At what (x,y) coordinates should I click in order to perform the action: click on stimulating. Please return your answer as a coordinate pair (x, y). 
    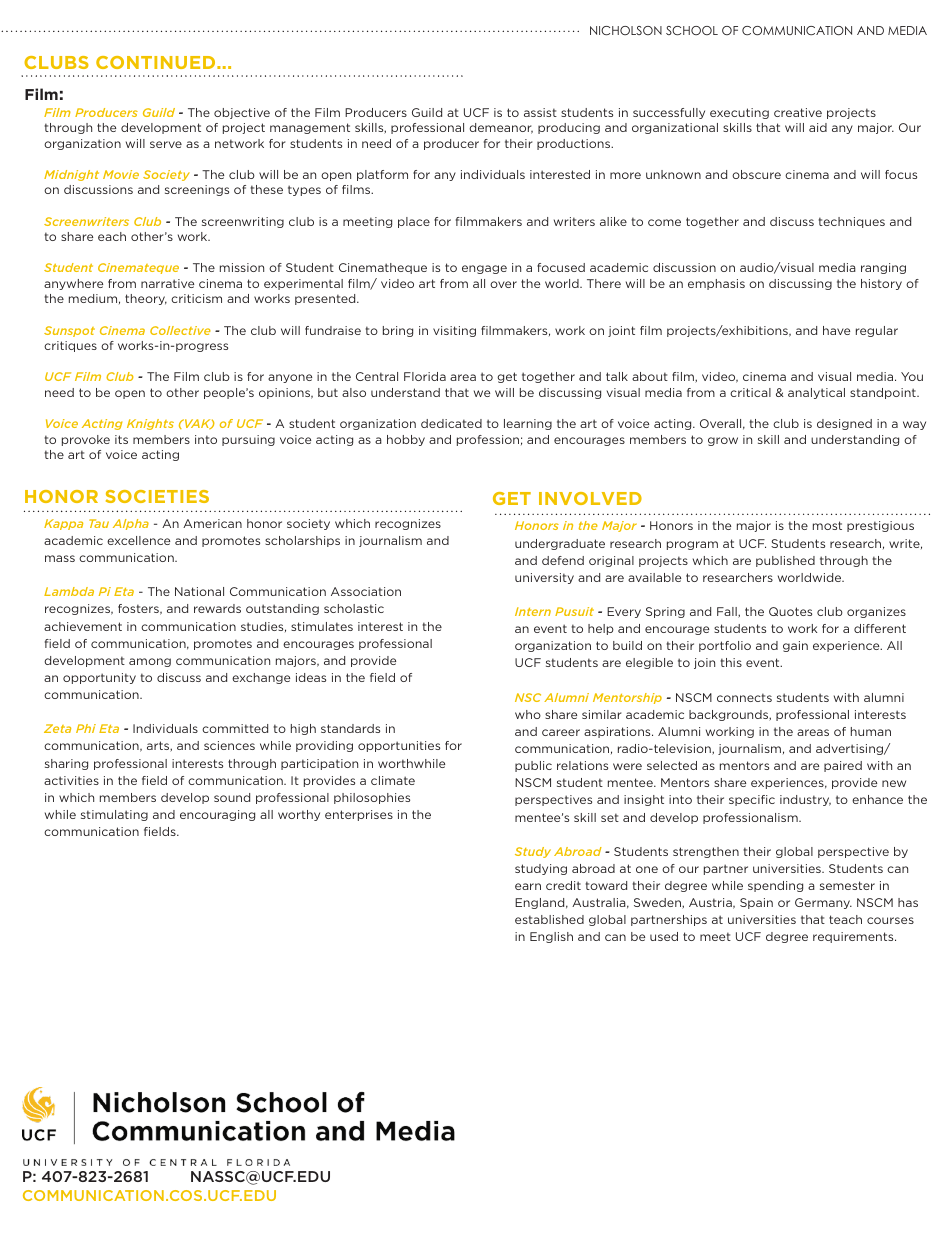
    Looking at the image, I should click on (114, 815).
